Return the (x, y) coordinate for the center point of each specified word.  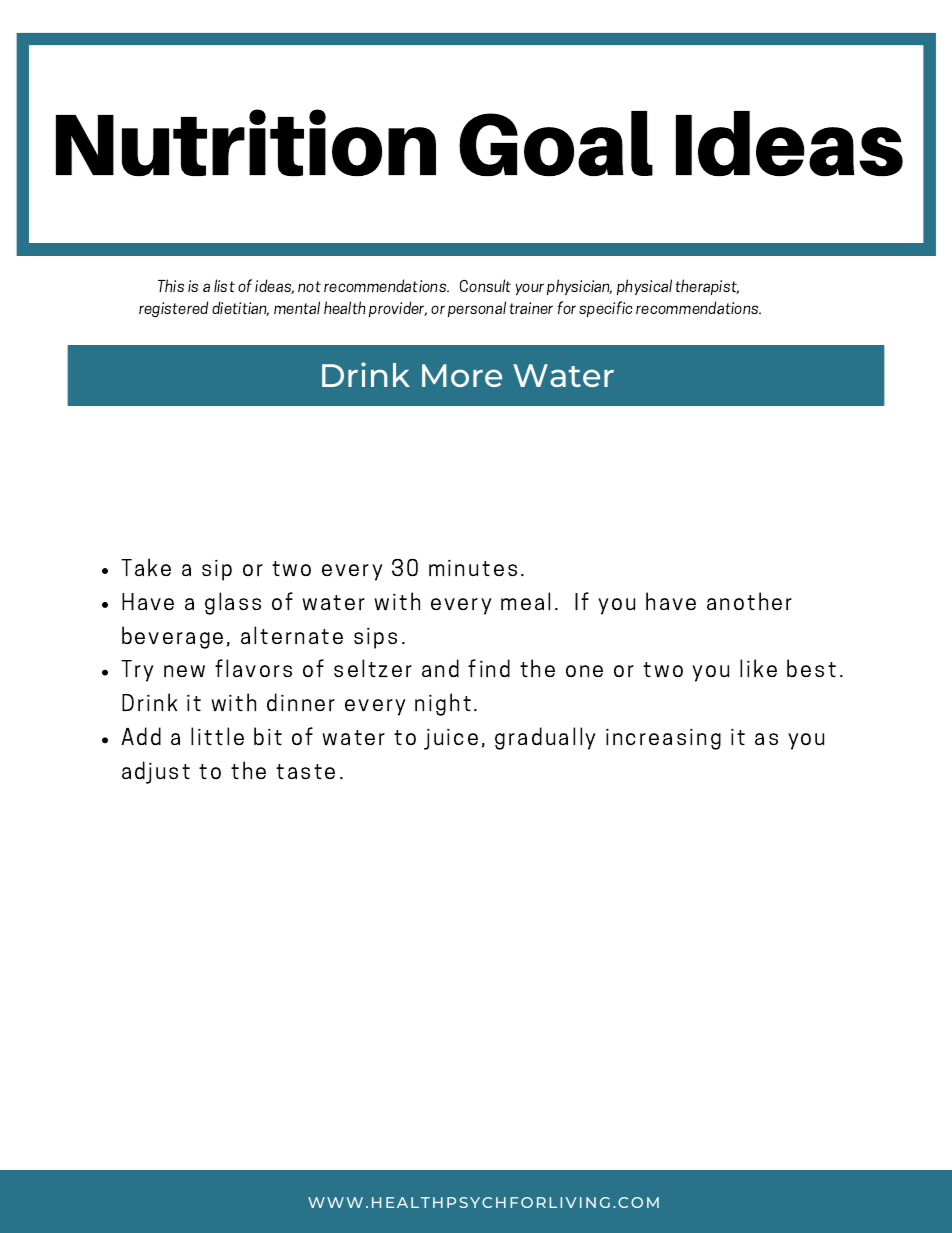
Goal (556, 143)
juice (451, 739)
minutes (473, 568)
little (217, 736)
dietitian (240, 308)
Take (146, 567)
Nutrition (246, 142)
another (749, 601)
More (462, 375)
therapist (707, 287)
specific (606, 309)
